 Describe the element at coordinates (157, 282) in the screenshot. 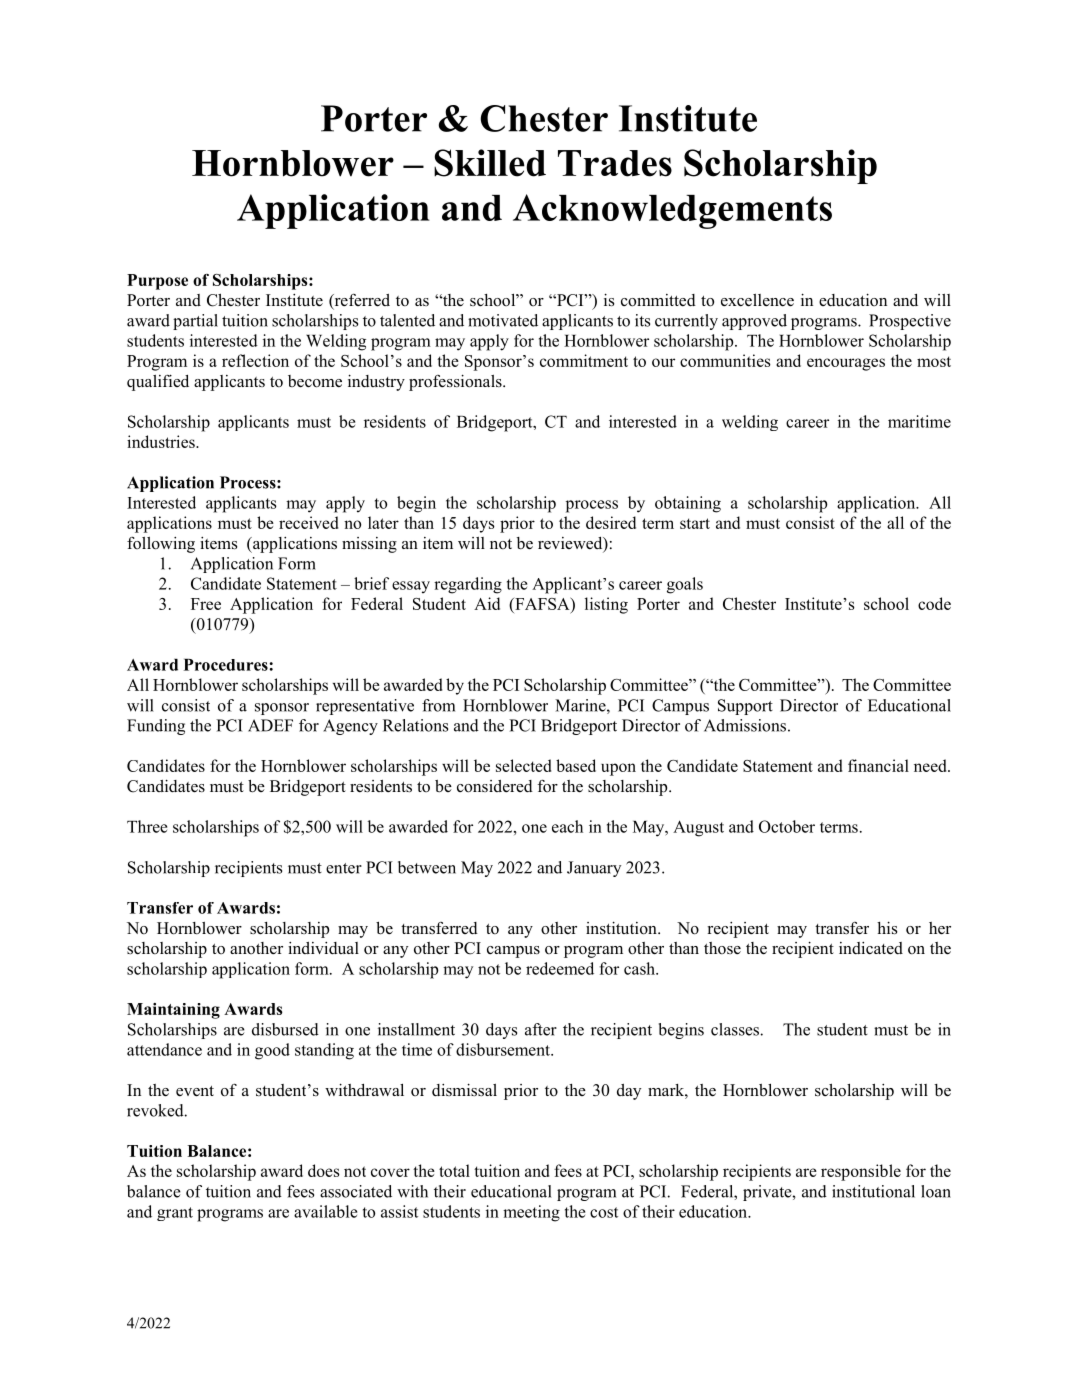

I see `Purpose` at that location.
